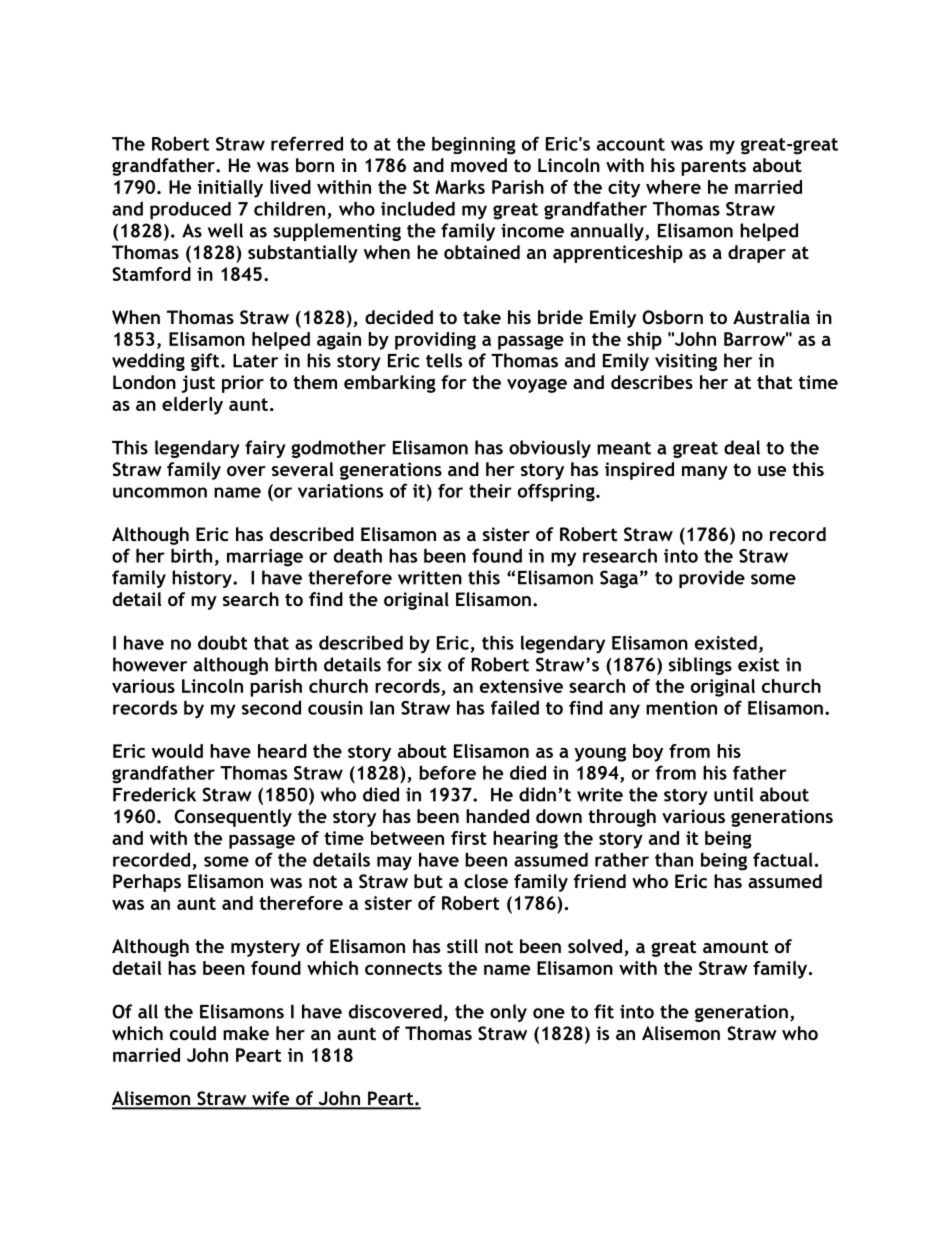  What do you see at coordinates (246, 1033) in the screenshot?
I see `make` at bounding box center [246, 1033].
